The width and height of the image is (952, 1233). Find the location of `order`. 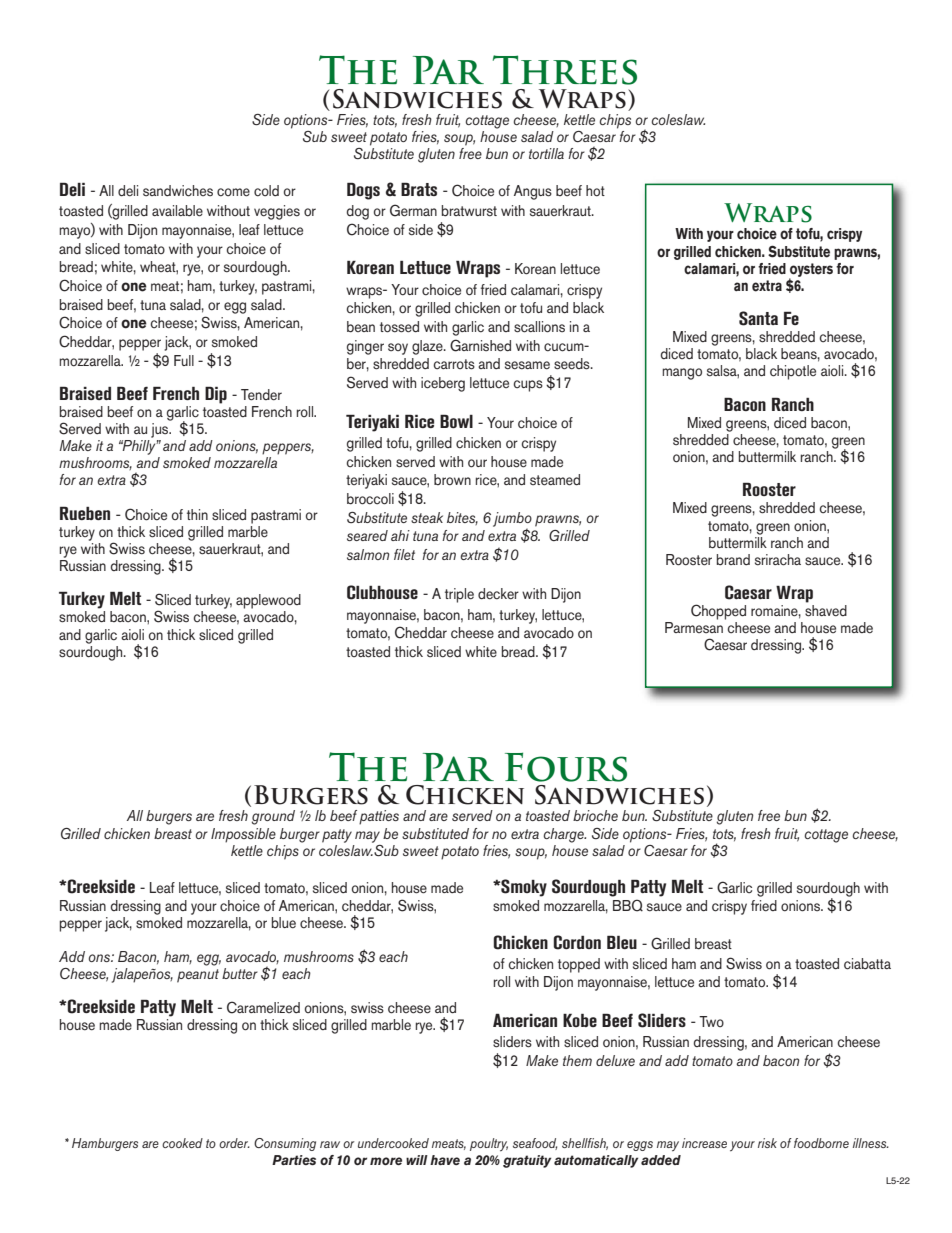

order is located at coordinates (234, 1143).
